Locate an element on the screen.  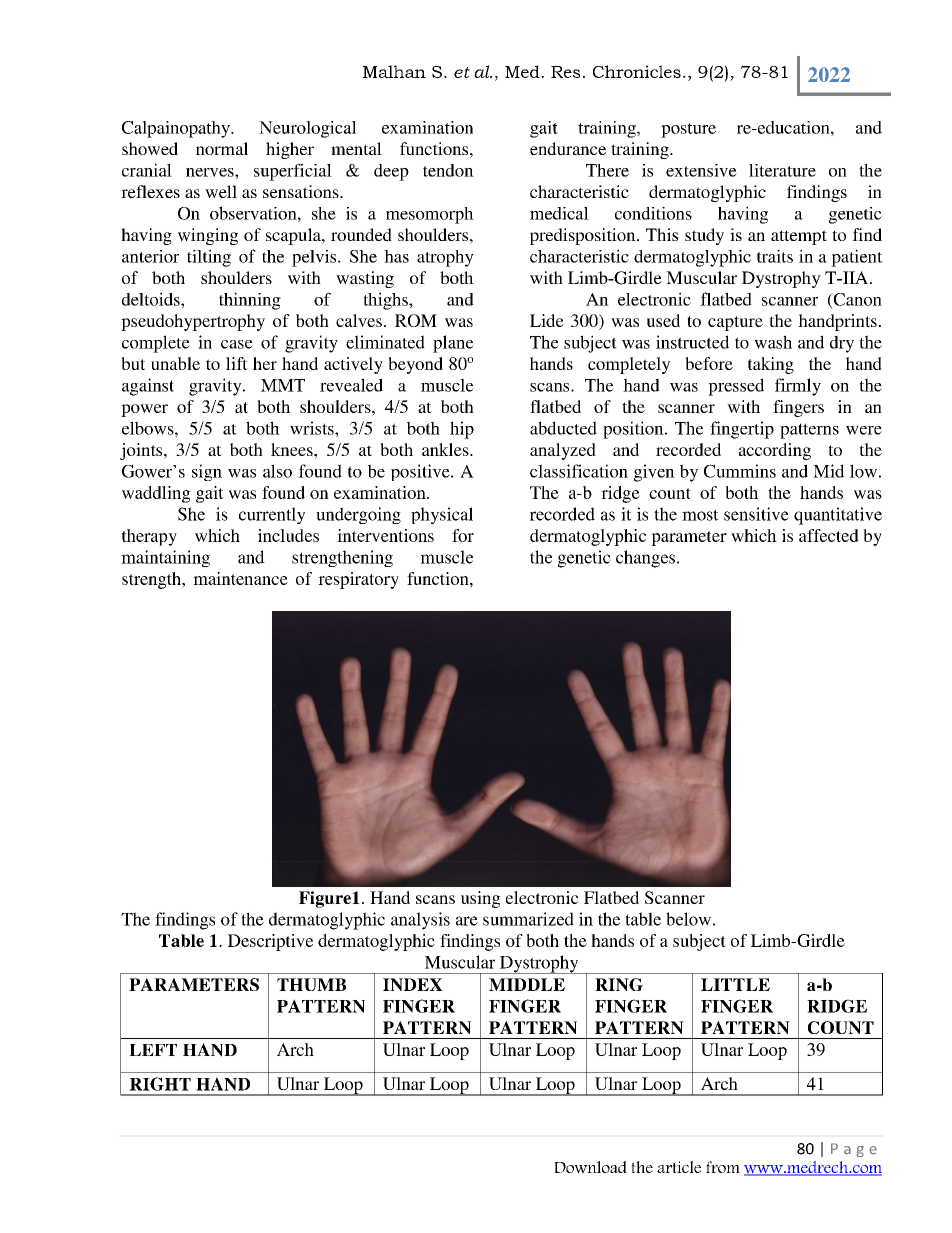
normal is located at coordinates (222, 148).
